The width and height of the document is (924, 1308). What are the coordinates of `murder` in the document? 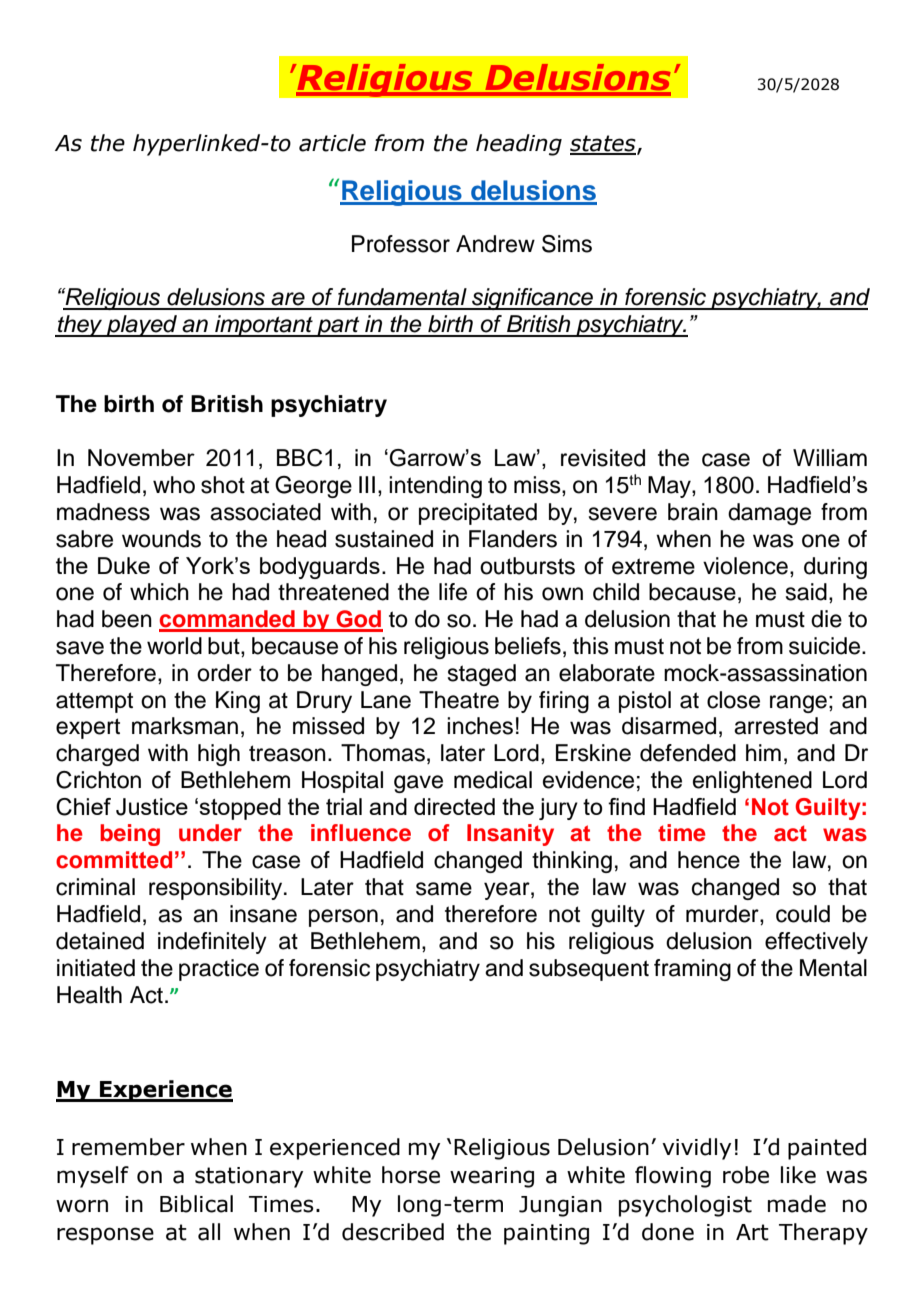 It's located at (723, 915).
